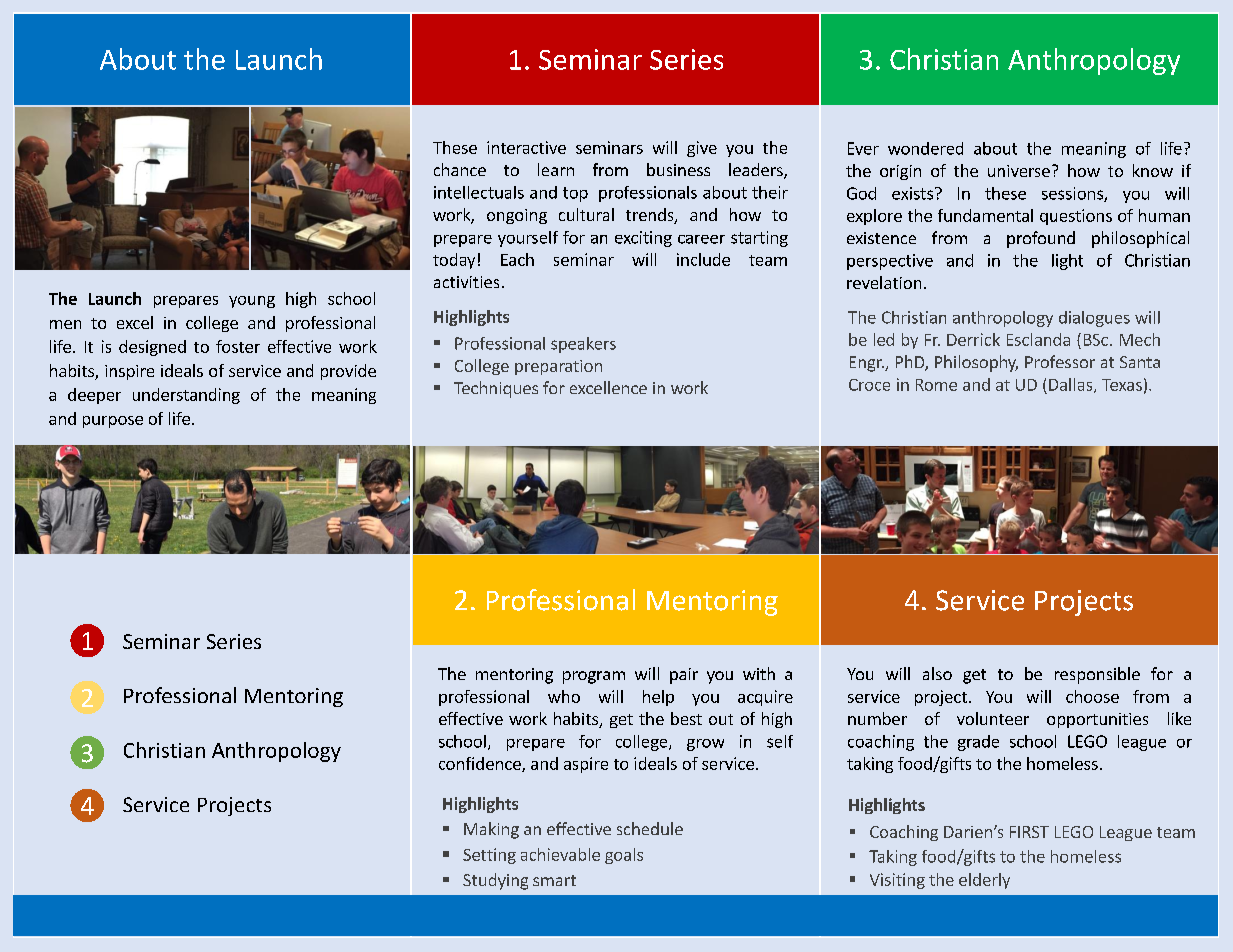  I want to click on FIRST, so click(1029, 832).
